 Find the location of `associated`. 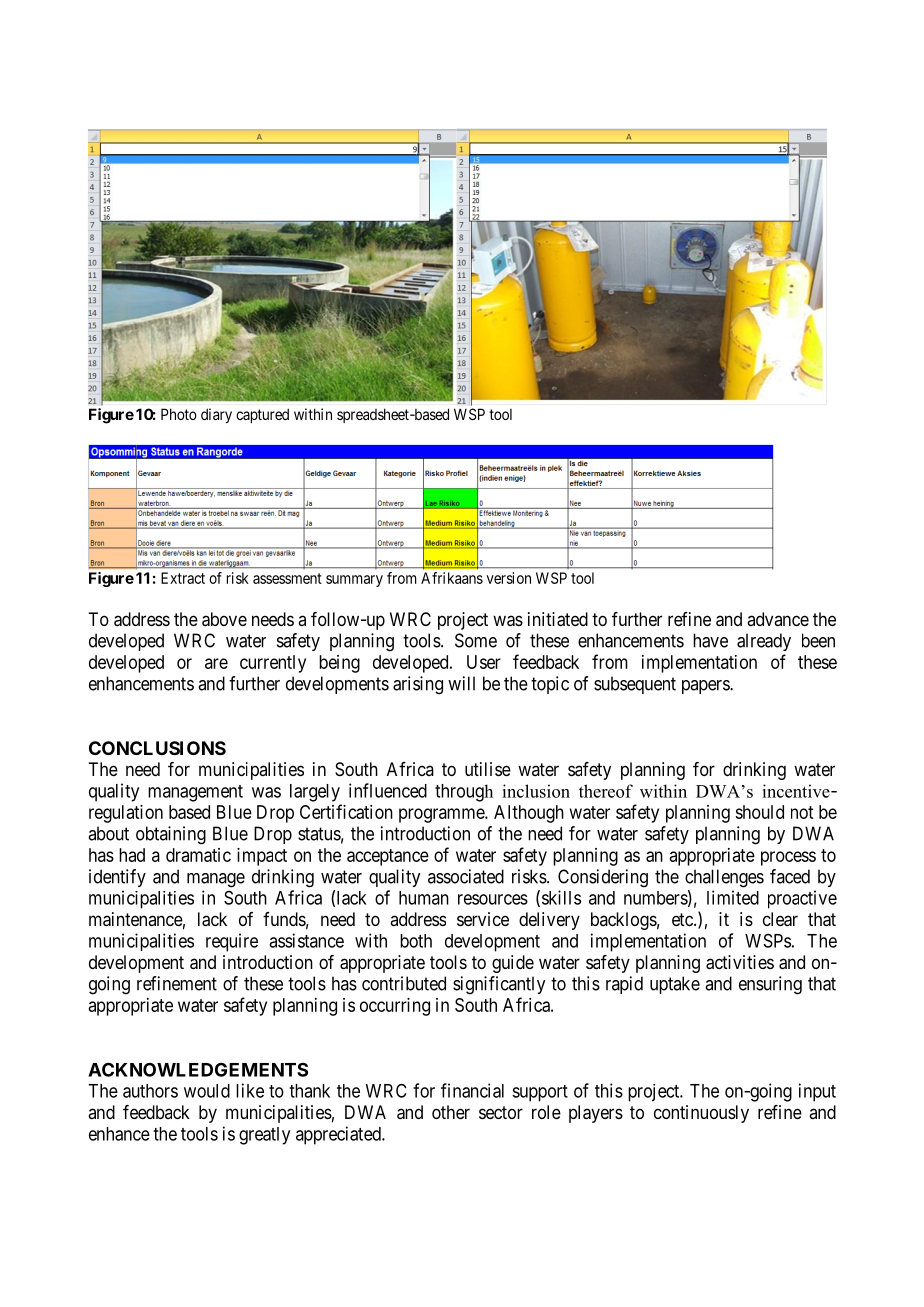

associated is located at coordinates (466, 876).
